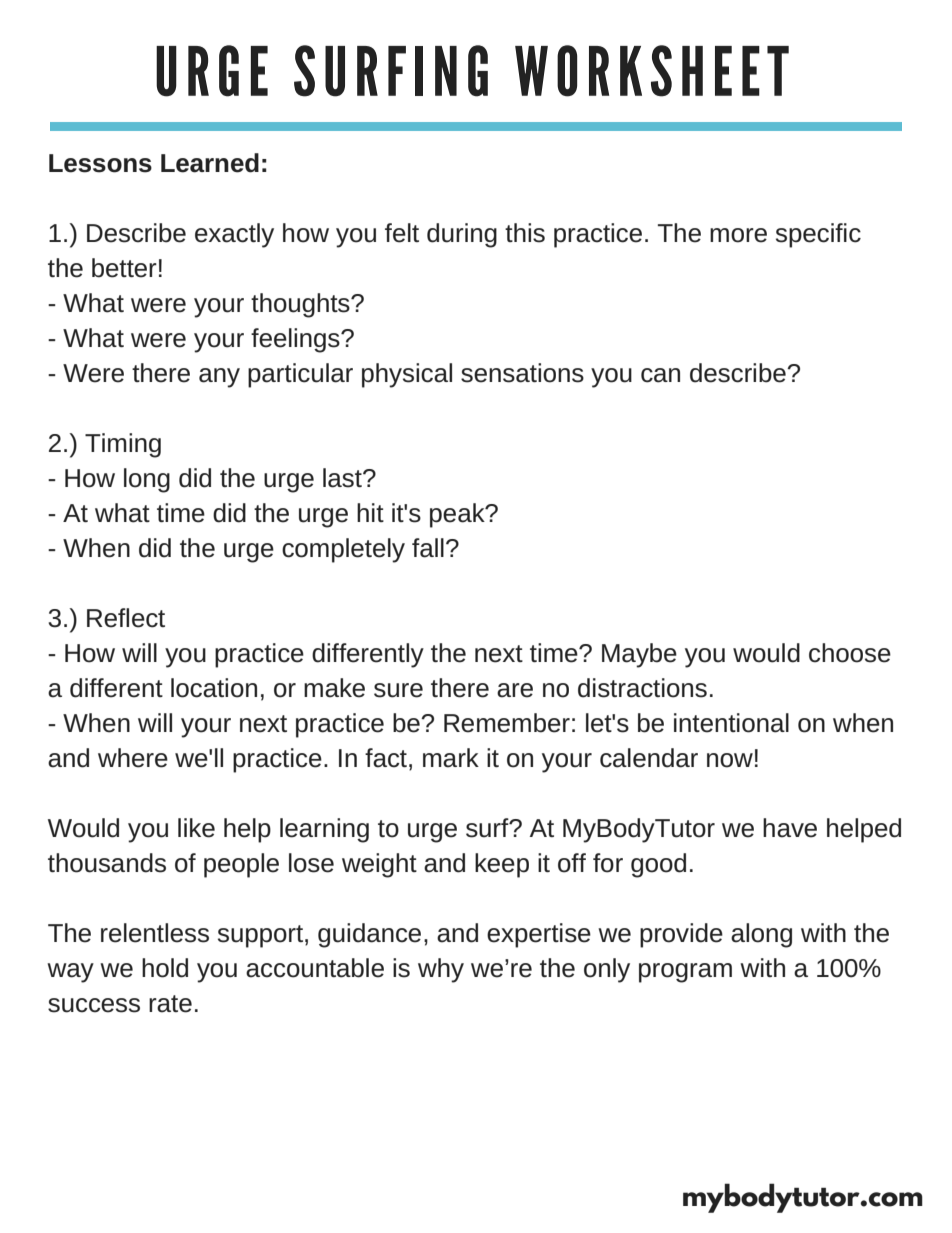 The image size is (952, 1233). Describe the element at coordinates (685, 973) in the screenshot. I see `program` at that location.
